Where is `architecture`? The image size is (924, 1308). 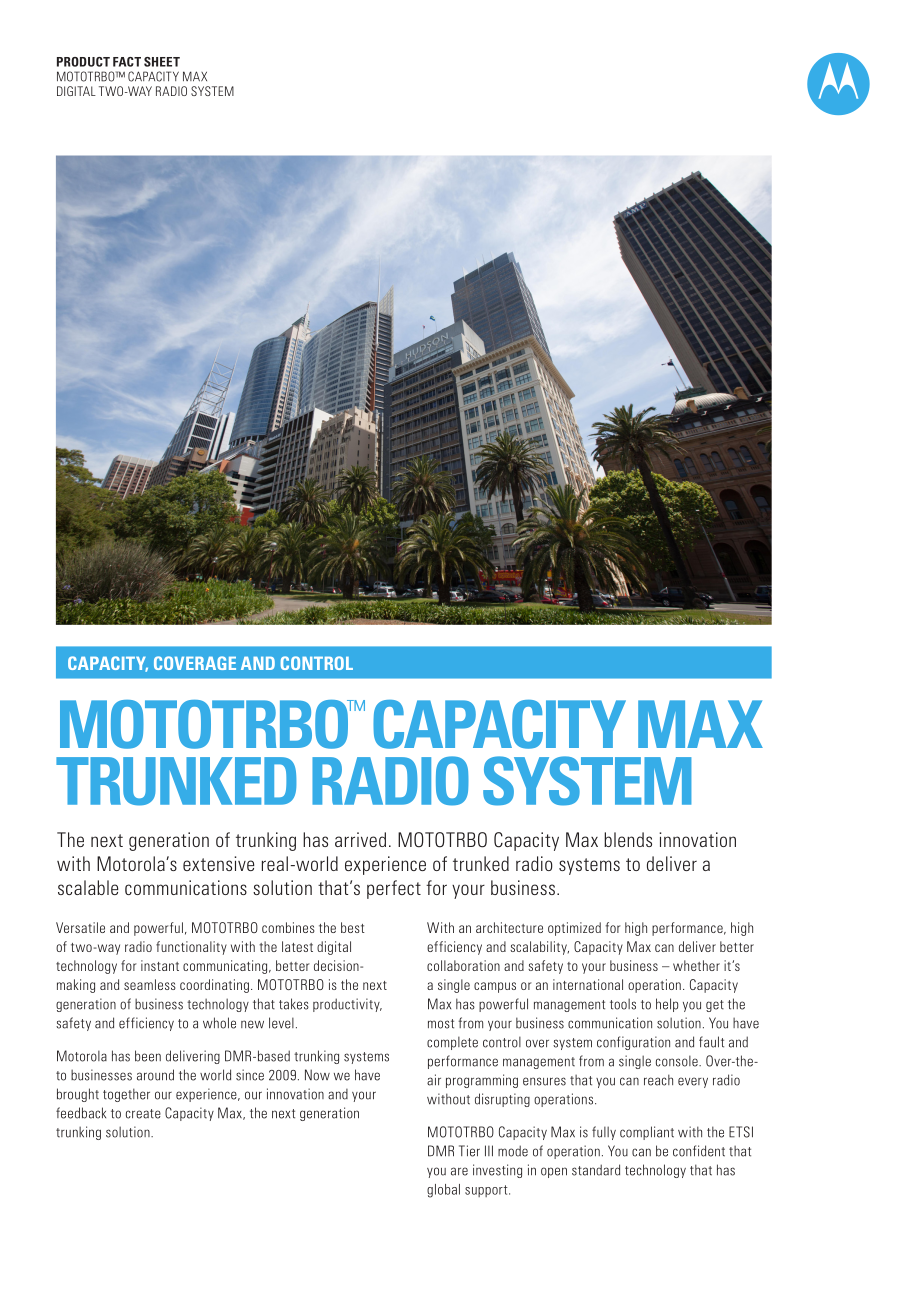
architecture is located at coordinates (509, 927).
